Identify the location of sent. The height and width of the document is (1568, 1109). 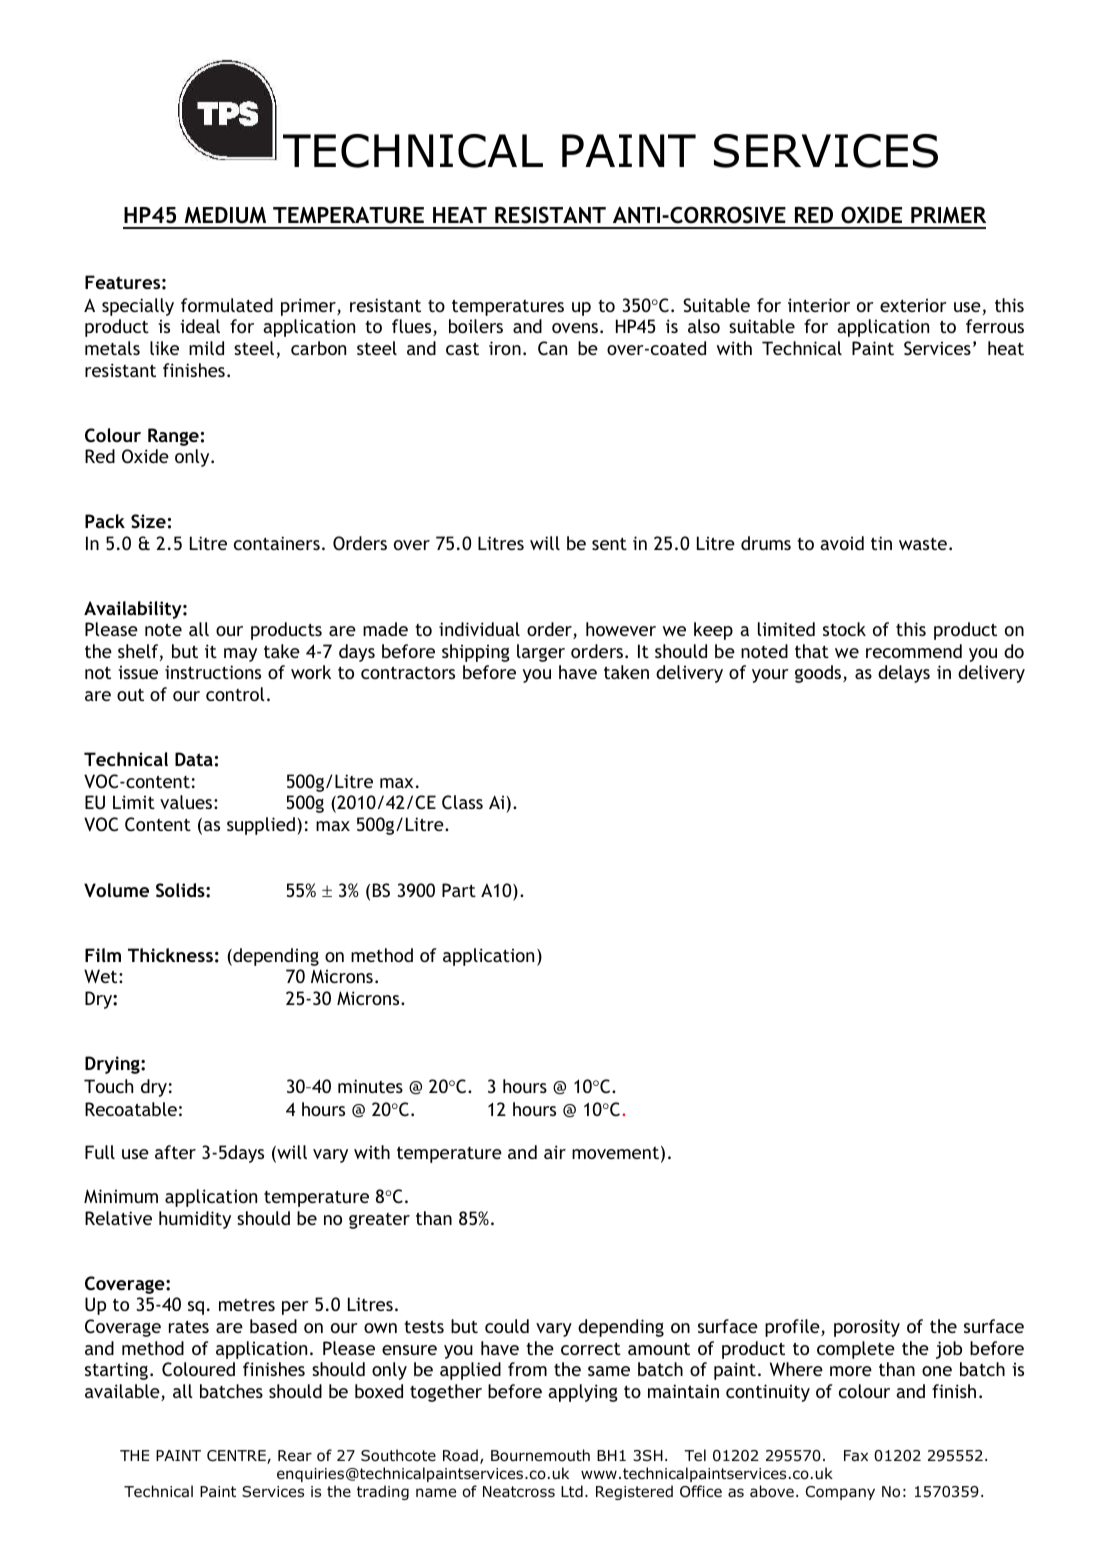
(609, 544).
